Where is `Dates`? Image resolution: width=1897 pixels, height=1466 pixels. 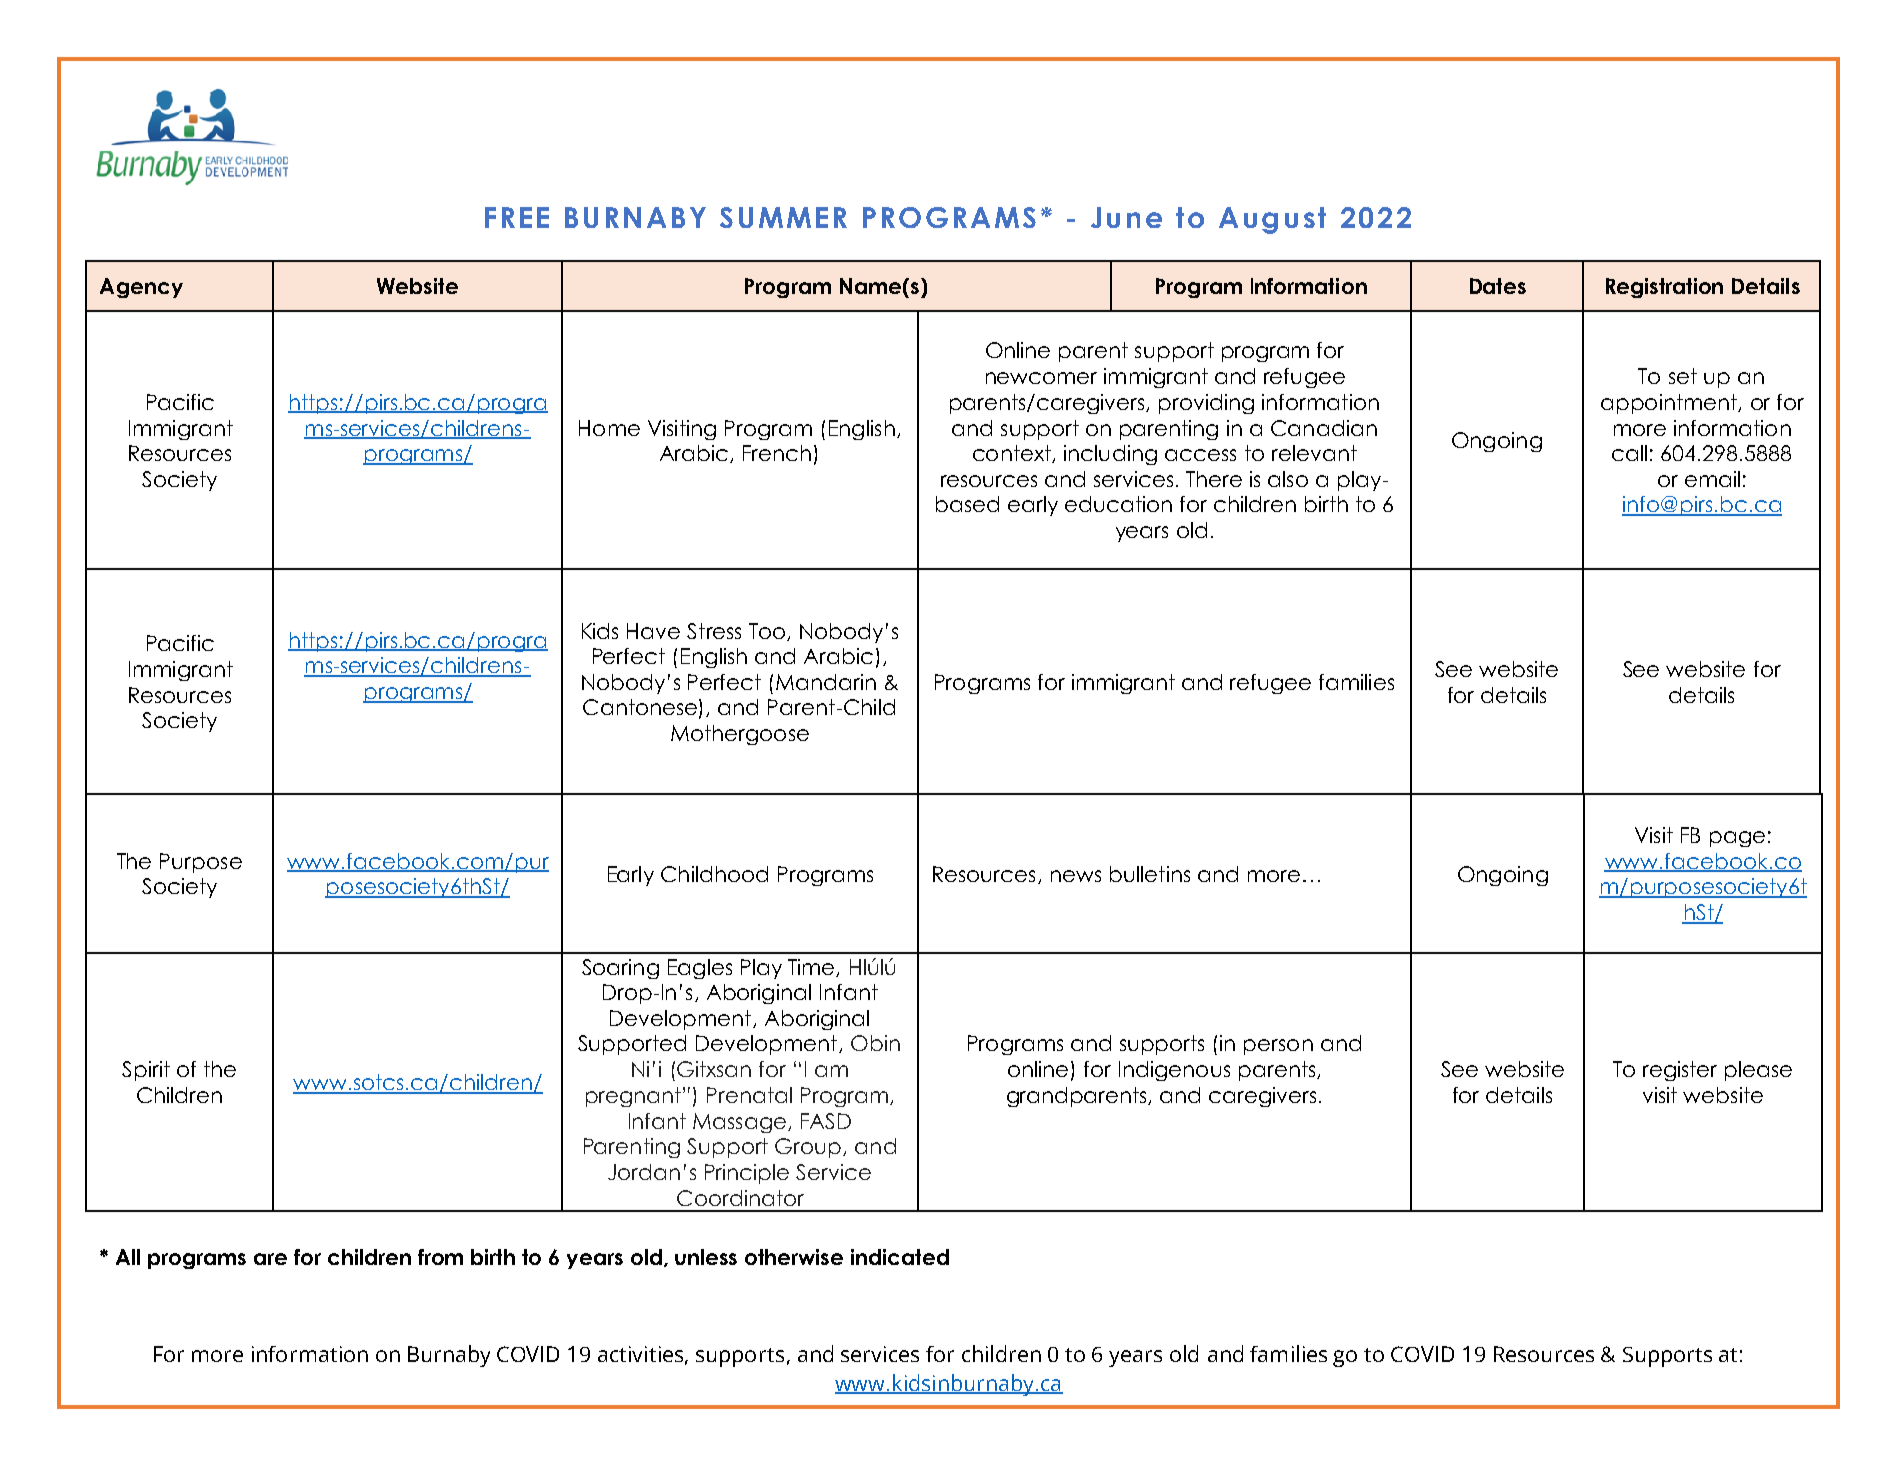
Dates is located at coordinates (1498, 286).
